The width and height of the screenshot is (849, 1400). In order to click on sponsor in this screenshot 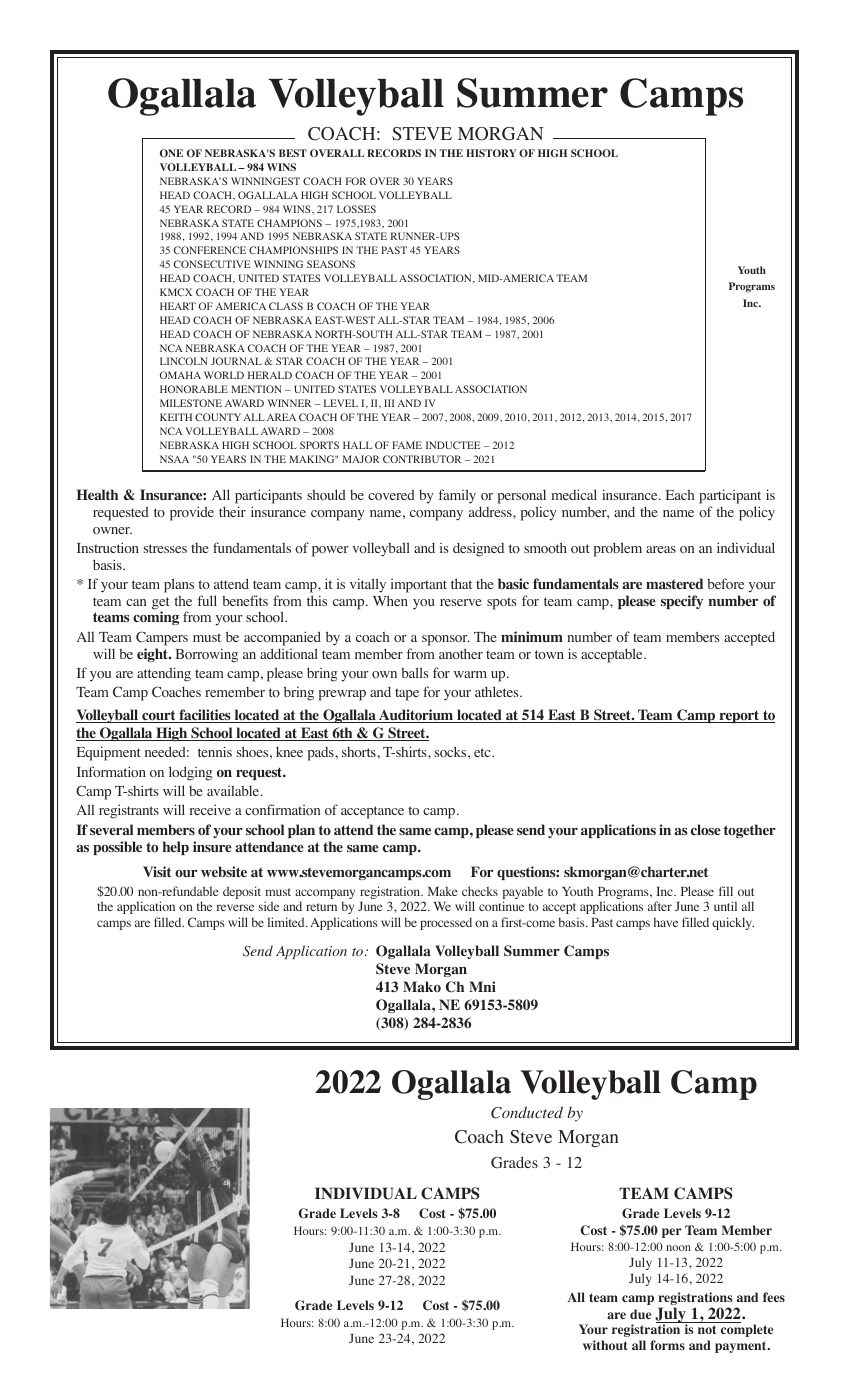, I will do `click(446, 640)`.
